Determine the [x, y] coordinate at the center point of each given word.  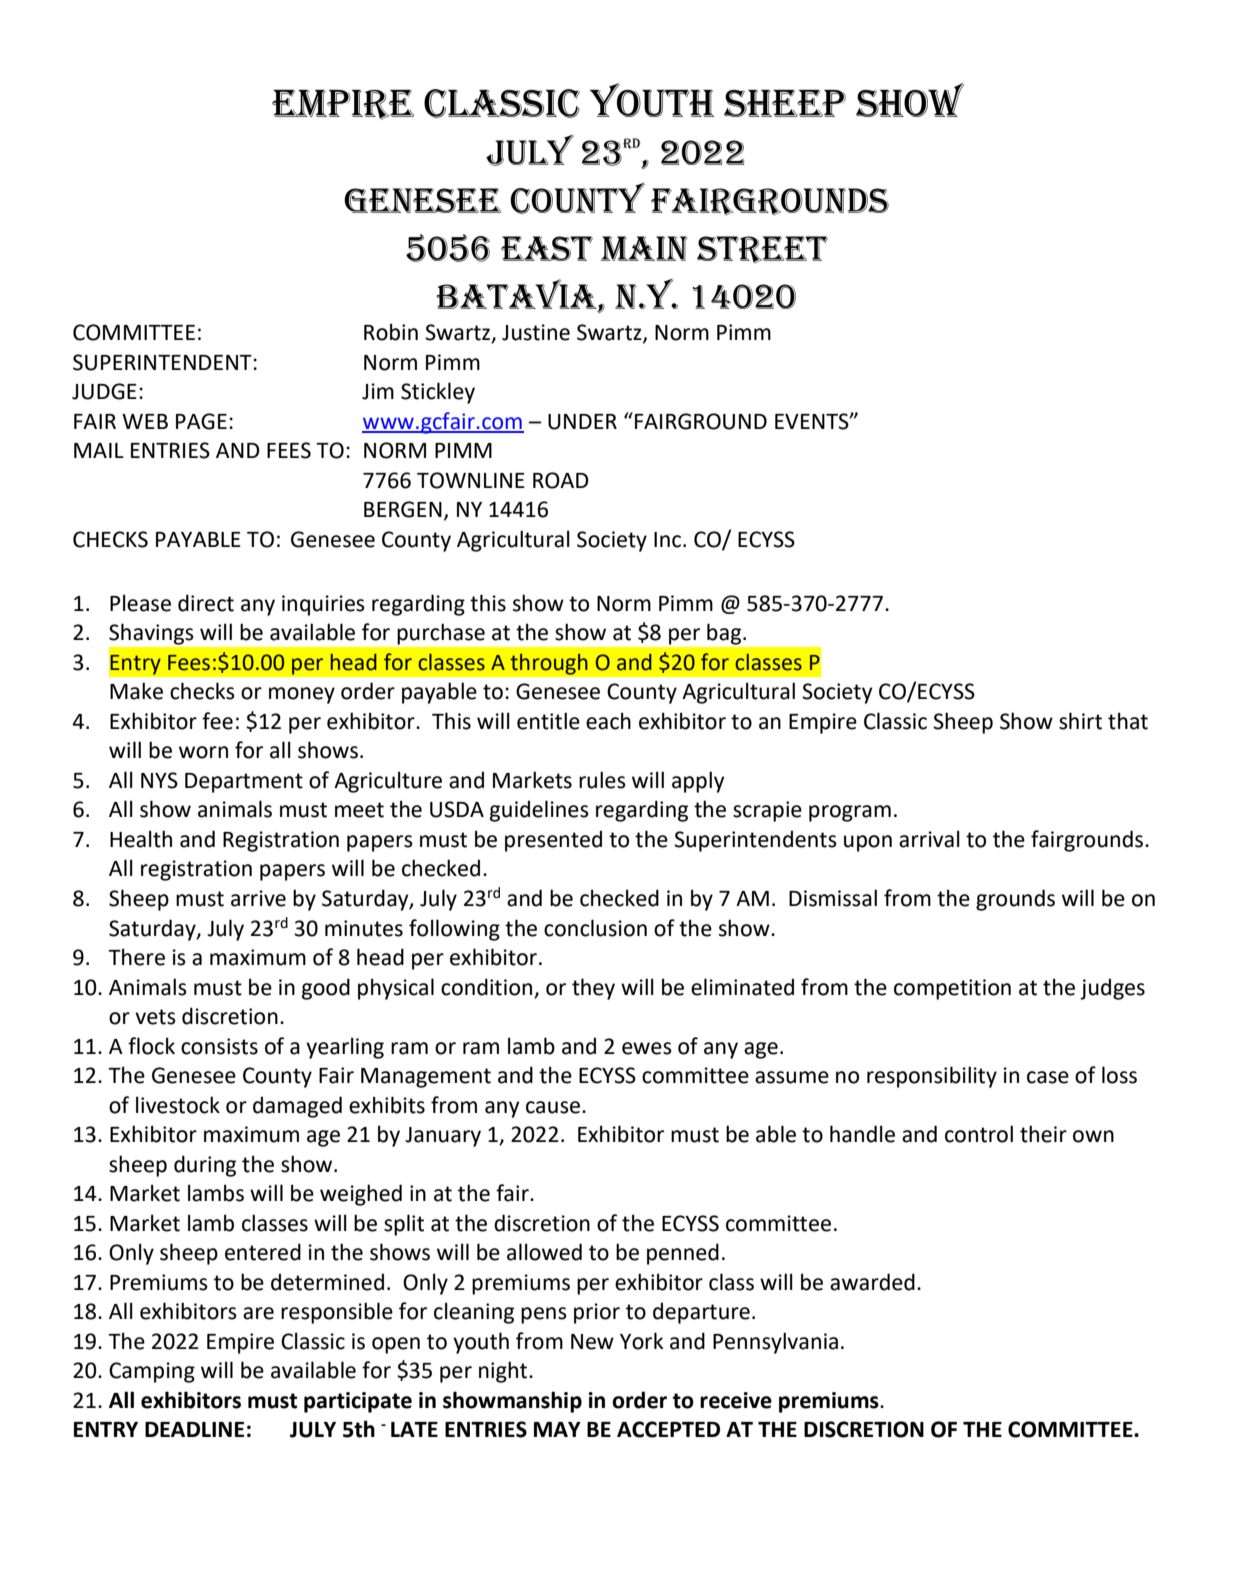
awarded [872, 1282]
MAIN [644, 248]
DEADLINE [194, 1429]
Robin [391, 332]
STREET [762, 250]
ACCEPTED [668, 1429]
